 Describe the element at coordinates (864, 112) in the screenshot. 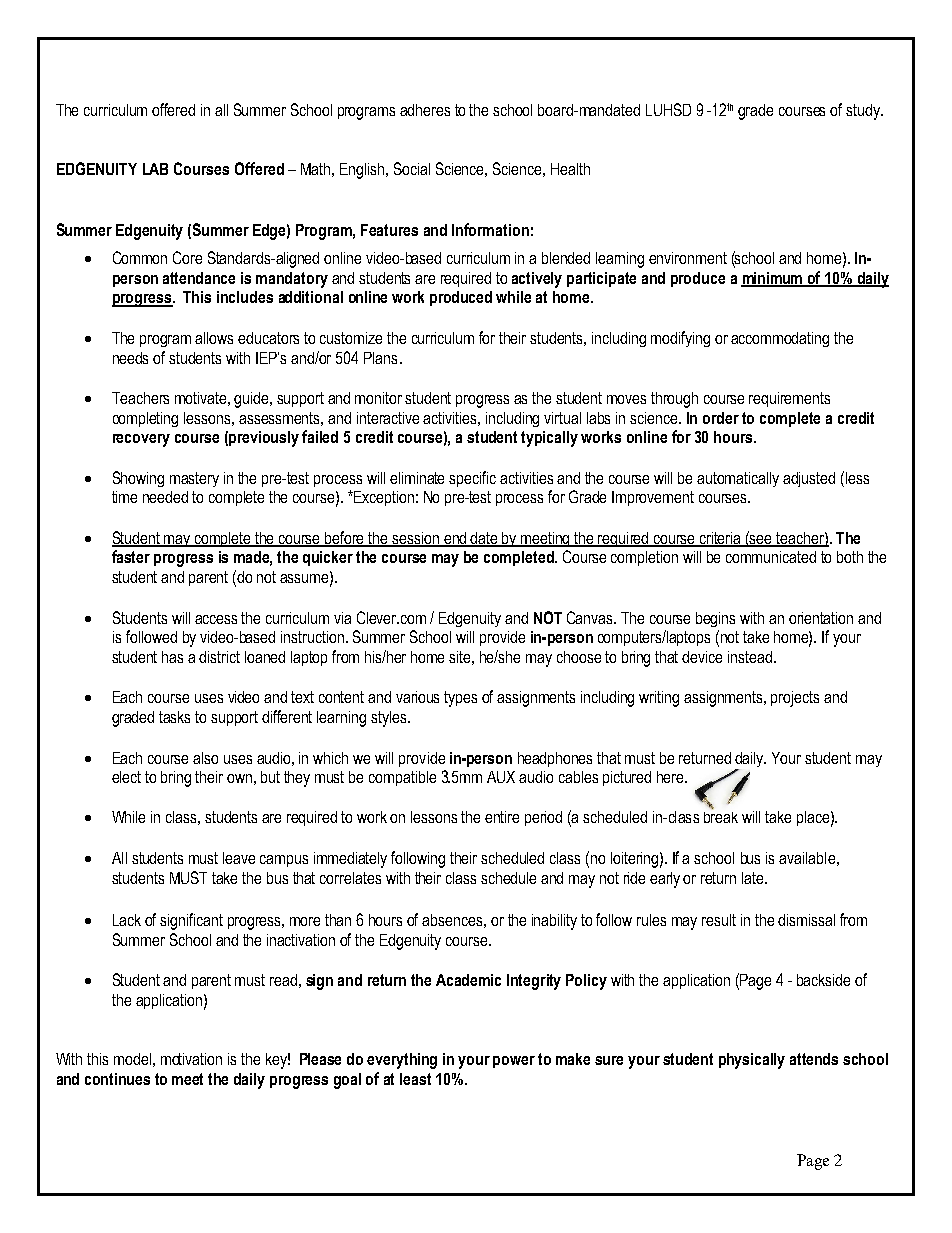

I see `study` at that location.
